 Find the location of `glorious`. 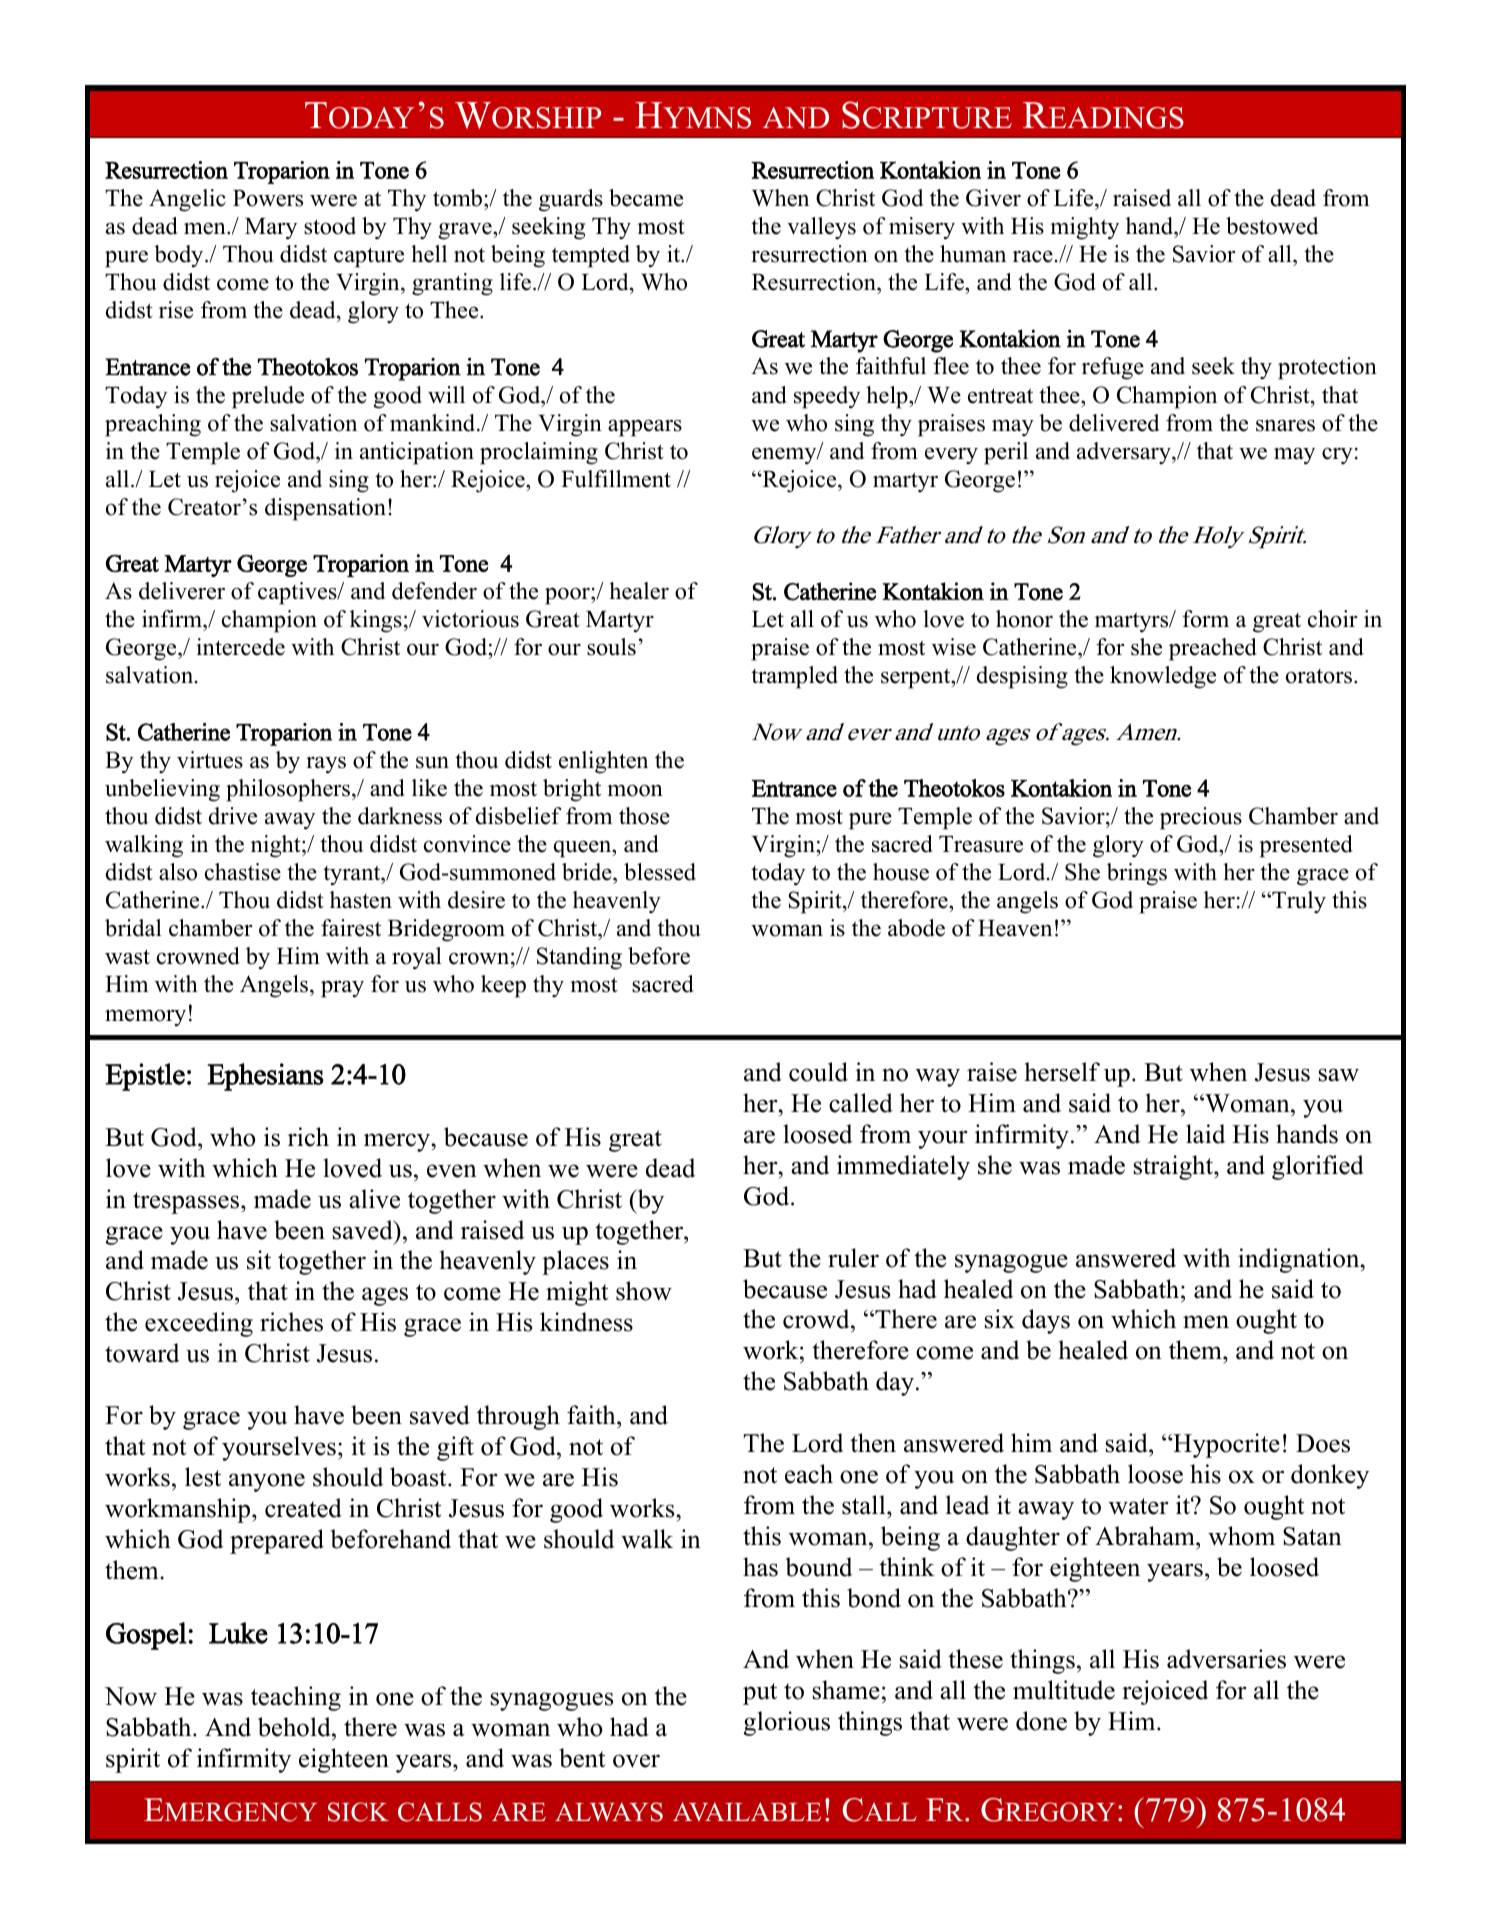

glorious is located at coordinates (787, 1723).
